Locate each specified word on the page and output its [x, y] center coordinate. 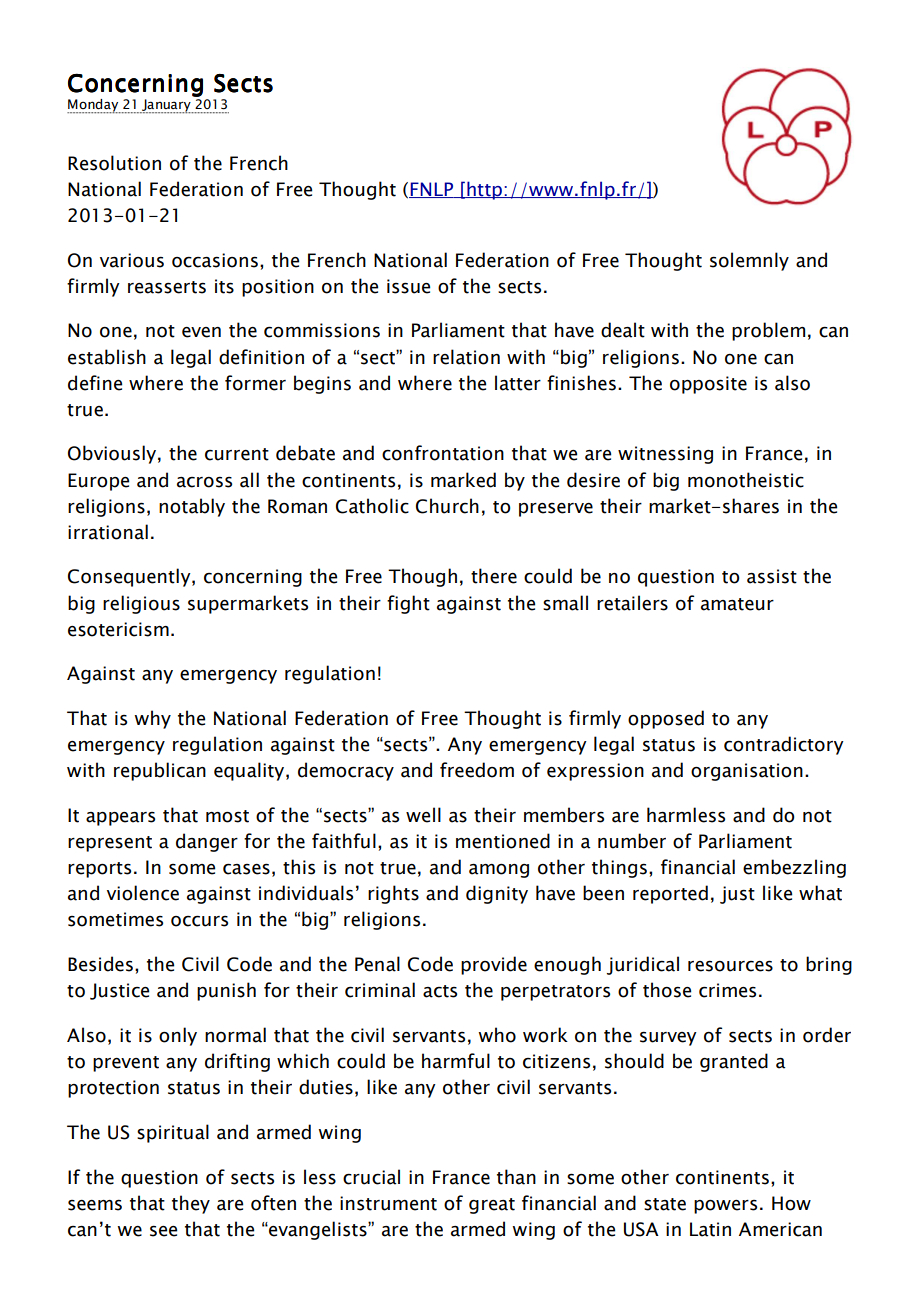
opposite [708, 385]
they [191, 1204]
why [153, 719]
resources [730, 966]
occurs [199, 921]
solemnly [749, 261]
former [255, 383]
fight [408, 604]
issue [408, 286]
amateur [737, 604]
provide [494, 965]
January [166, 106]
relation [466, 357]
